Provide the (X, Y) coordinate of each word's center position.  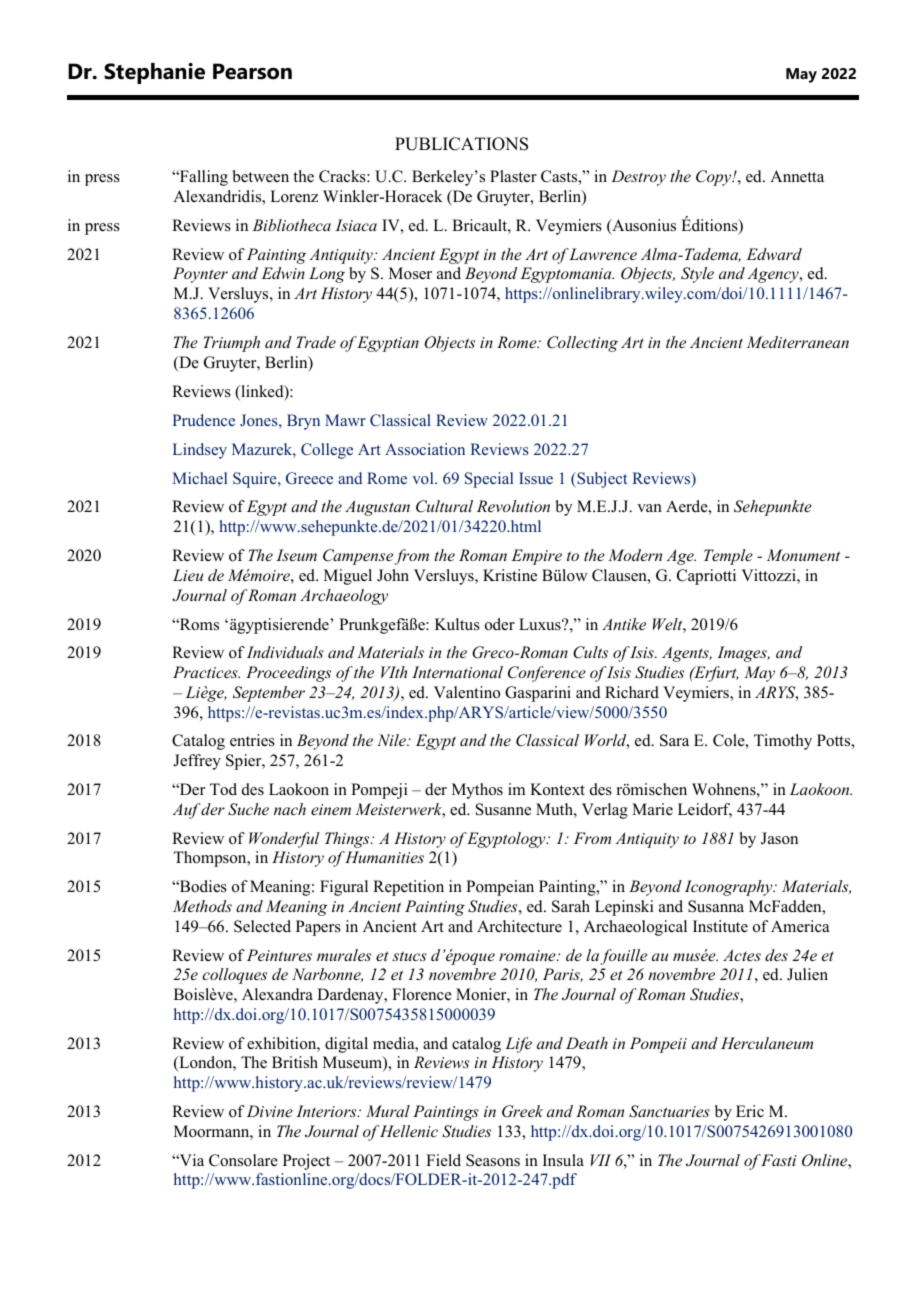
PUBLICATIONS (461, 144)
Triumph (231, 344)
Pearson (252, 71)
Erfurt (715, 674)
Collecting (582, 344)
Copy (715, 178)
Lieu (188, 575)
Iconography (730, 888)
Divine (270, 1111)
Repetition (408, 888)
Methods (202, 906)
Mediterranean (798, 342)
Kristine (510, 575)
